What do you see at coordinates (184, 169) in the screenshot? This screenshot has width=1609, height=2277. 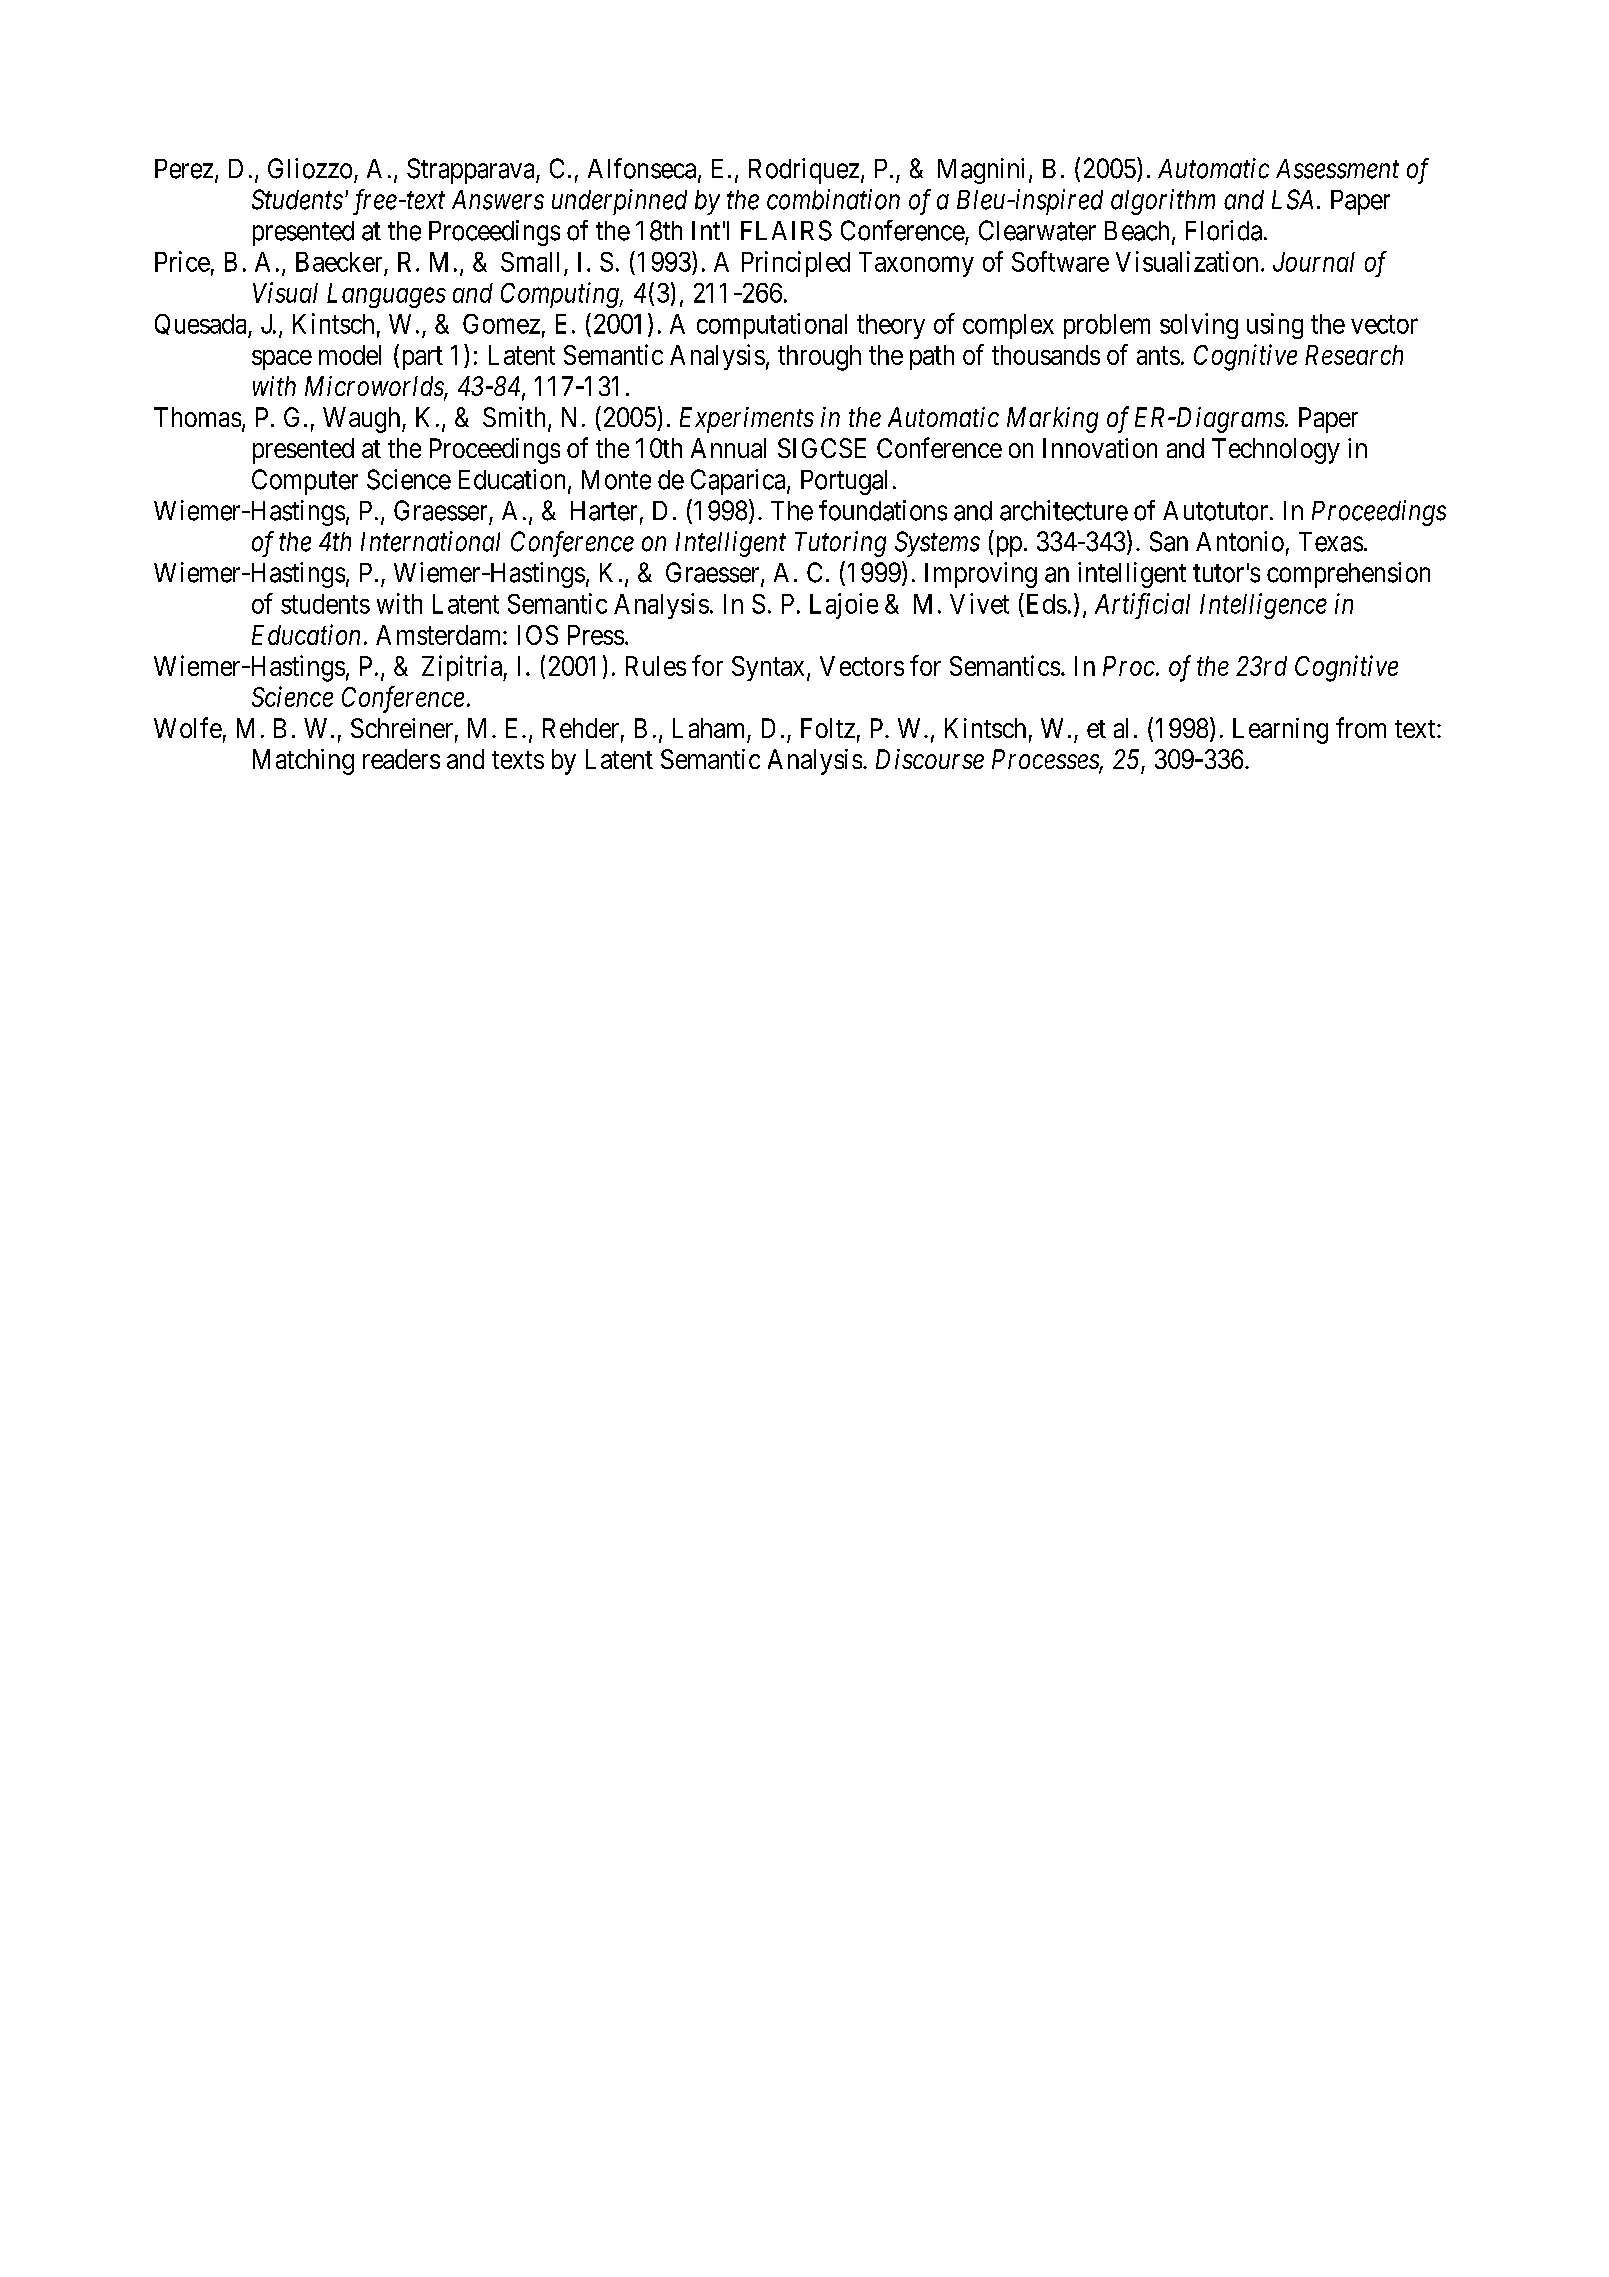 I see `Perez` at bounding box center [184, 169].
